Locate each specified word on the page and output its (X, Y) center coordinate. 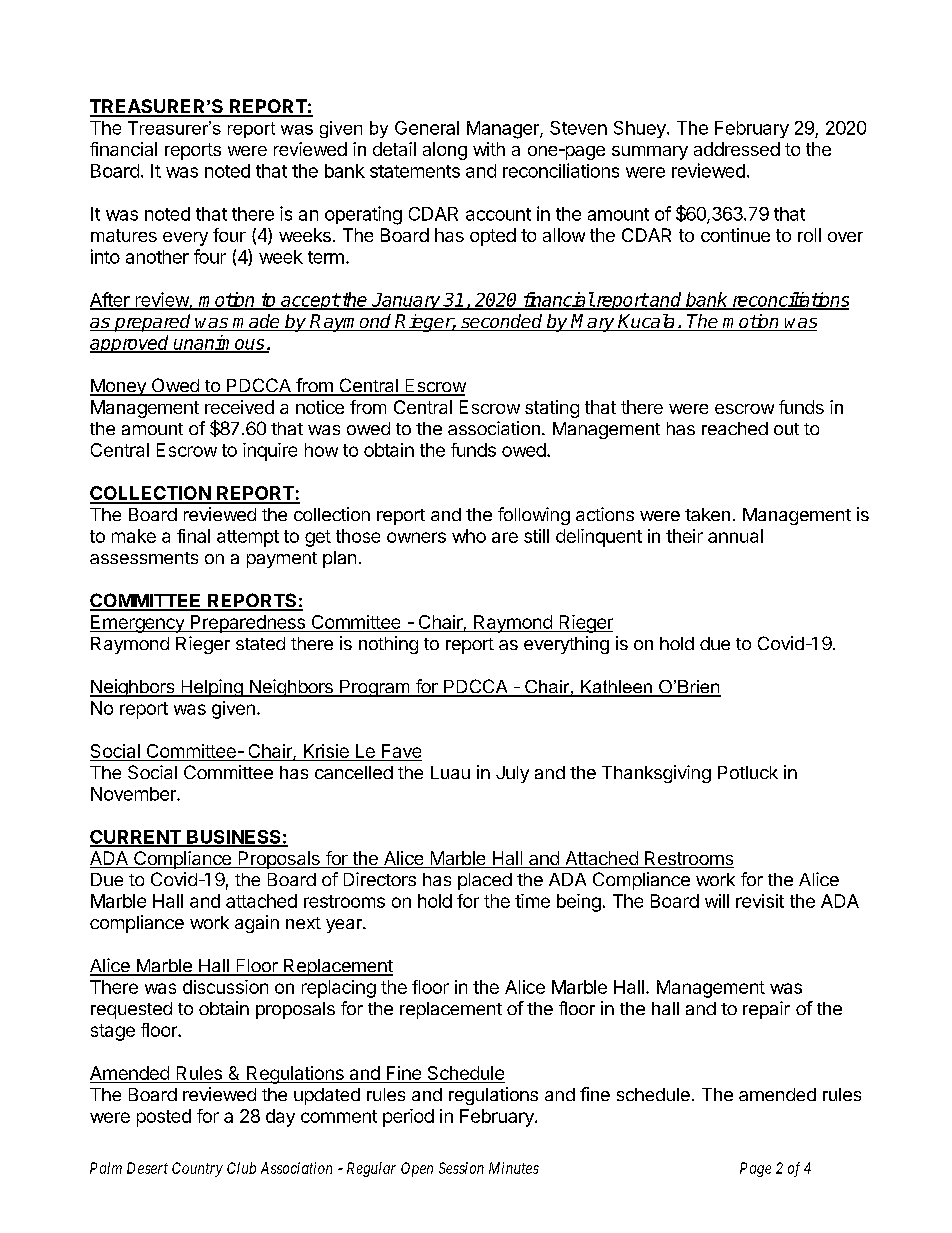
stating (552, 409)
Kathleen (616, 688)
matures (124, 235)
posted (164, 1118)
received (239, 407)
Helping (212, 688)
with (489, 149)
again (257, 924)
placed (485, 881)
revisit (760, 901)
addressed (737, 149)
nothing (388, 645)
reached (735, 428)
